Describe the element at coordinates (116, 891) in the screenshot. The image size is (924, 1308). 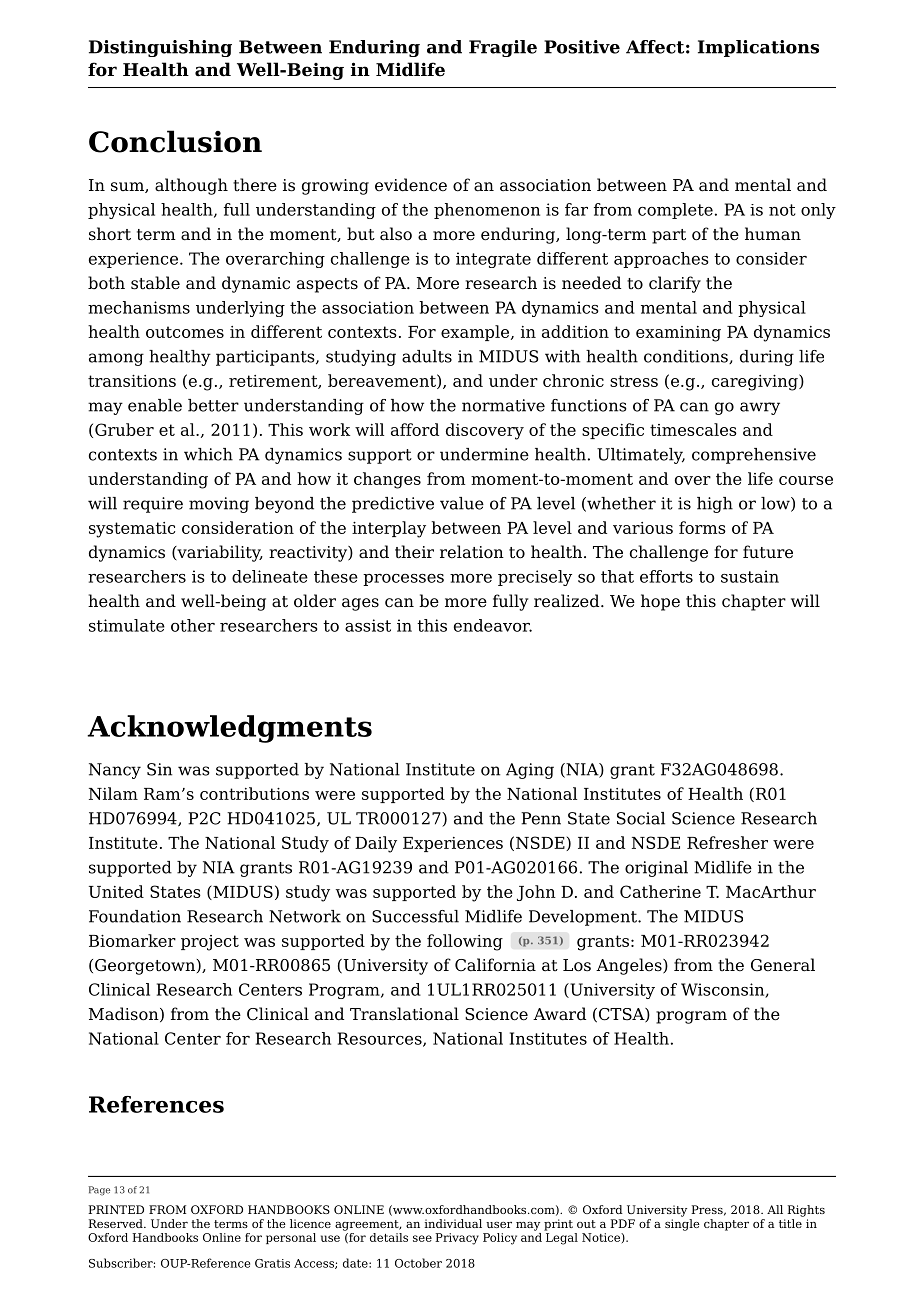
I see `United` at that location.
